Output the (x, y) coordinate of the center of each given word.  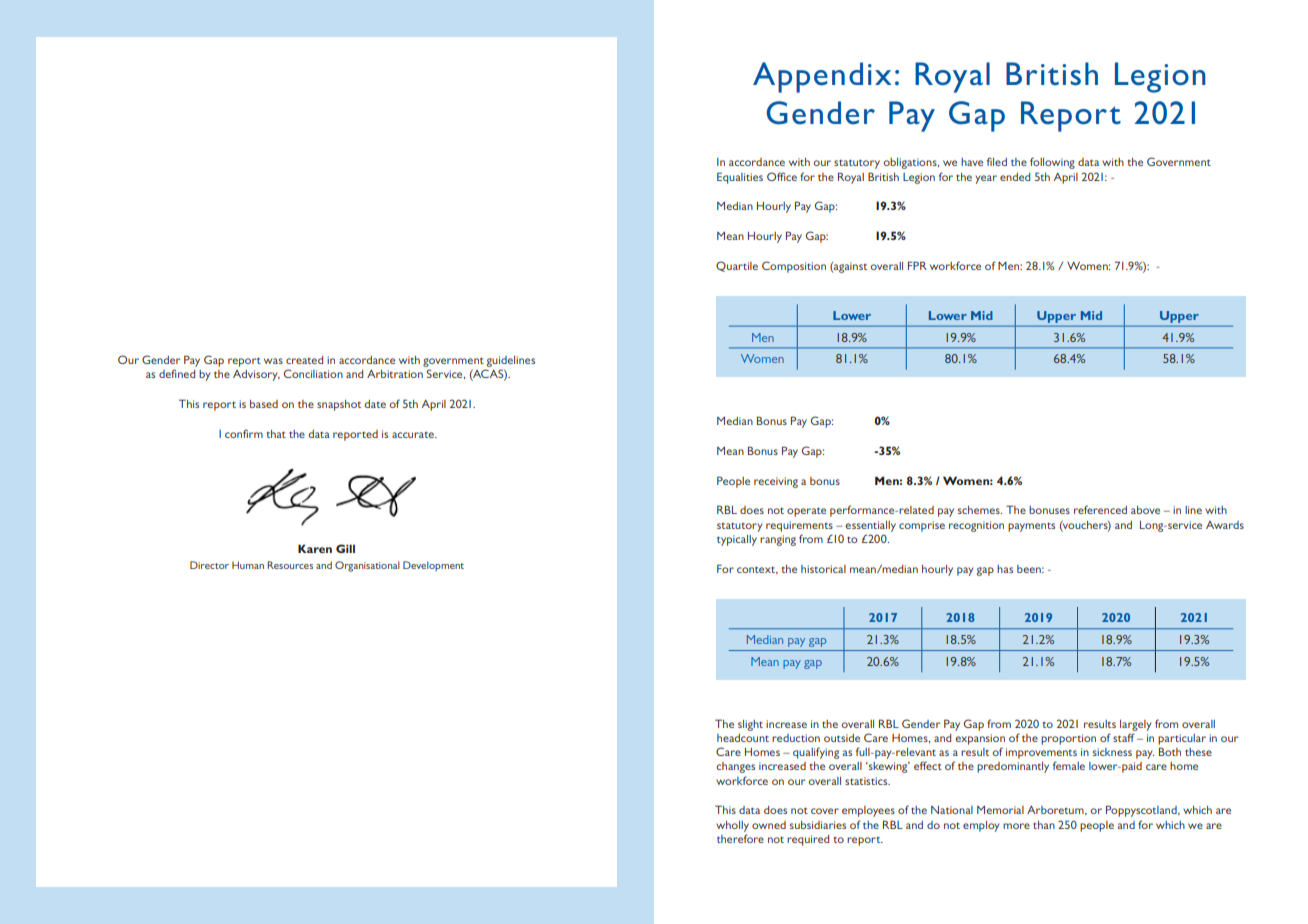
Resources (290, 565)
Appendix (822, 77)
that (276, 434)
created (304, 360)
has (1005, 569)
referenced (1100, 509)
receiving (776, 482)
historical (823, 569)
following (1052, 163)
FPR (917, 265)
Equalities (740, 178)
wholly (732, 826)
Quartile (737, 266)
